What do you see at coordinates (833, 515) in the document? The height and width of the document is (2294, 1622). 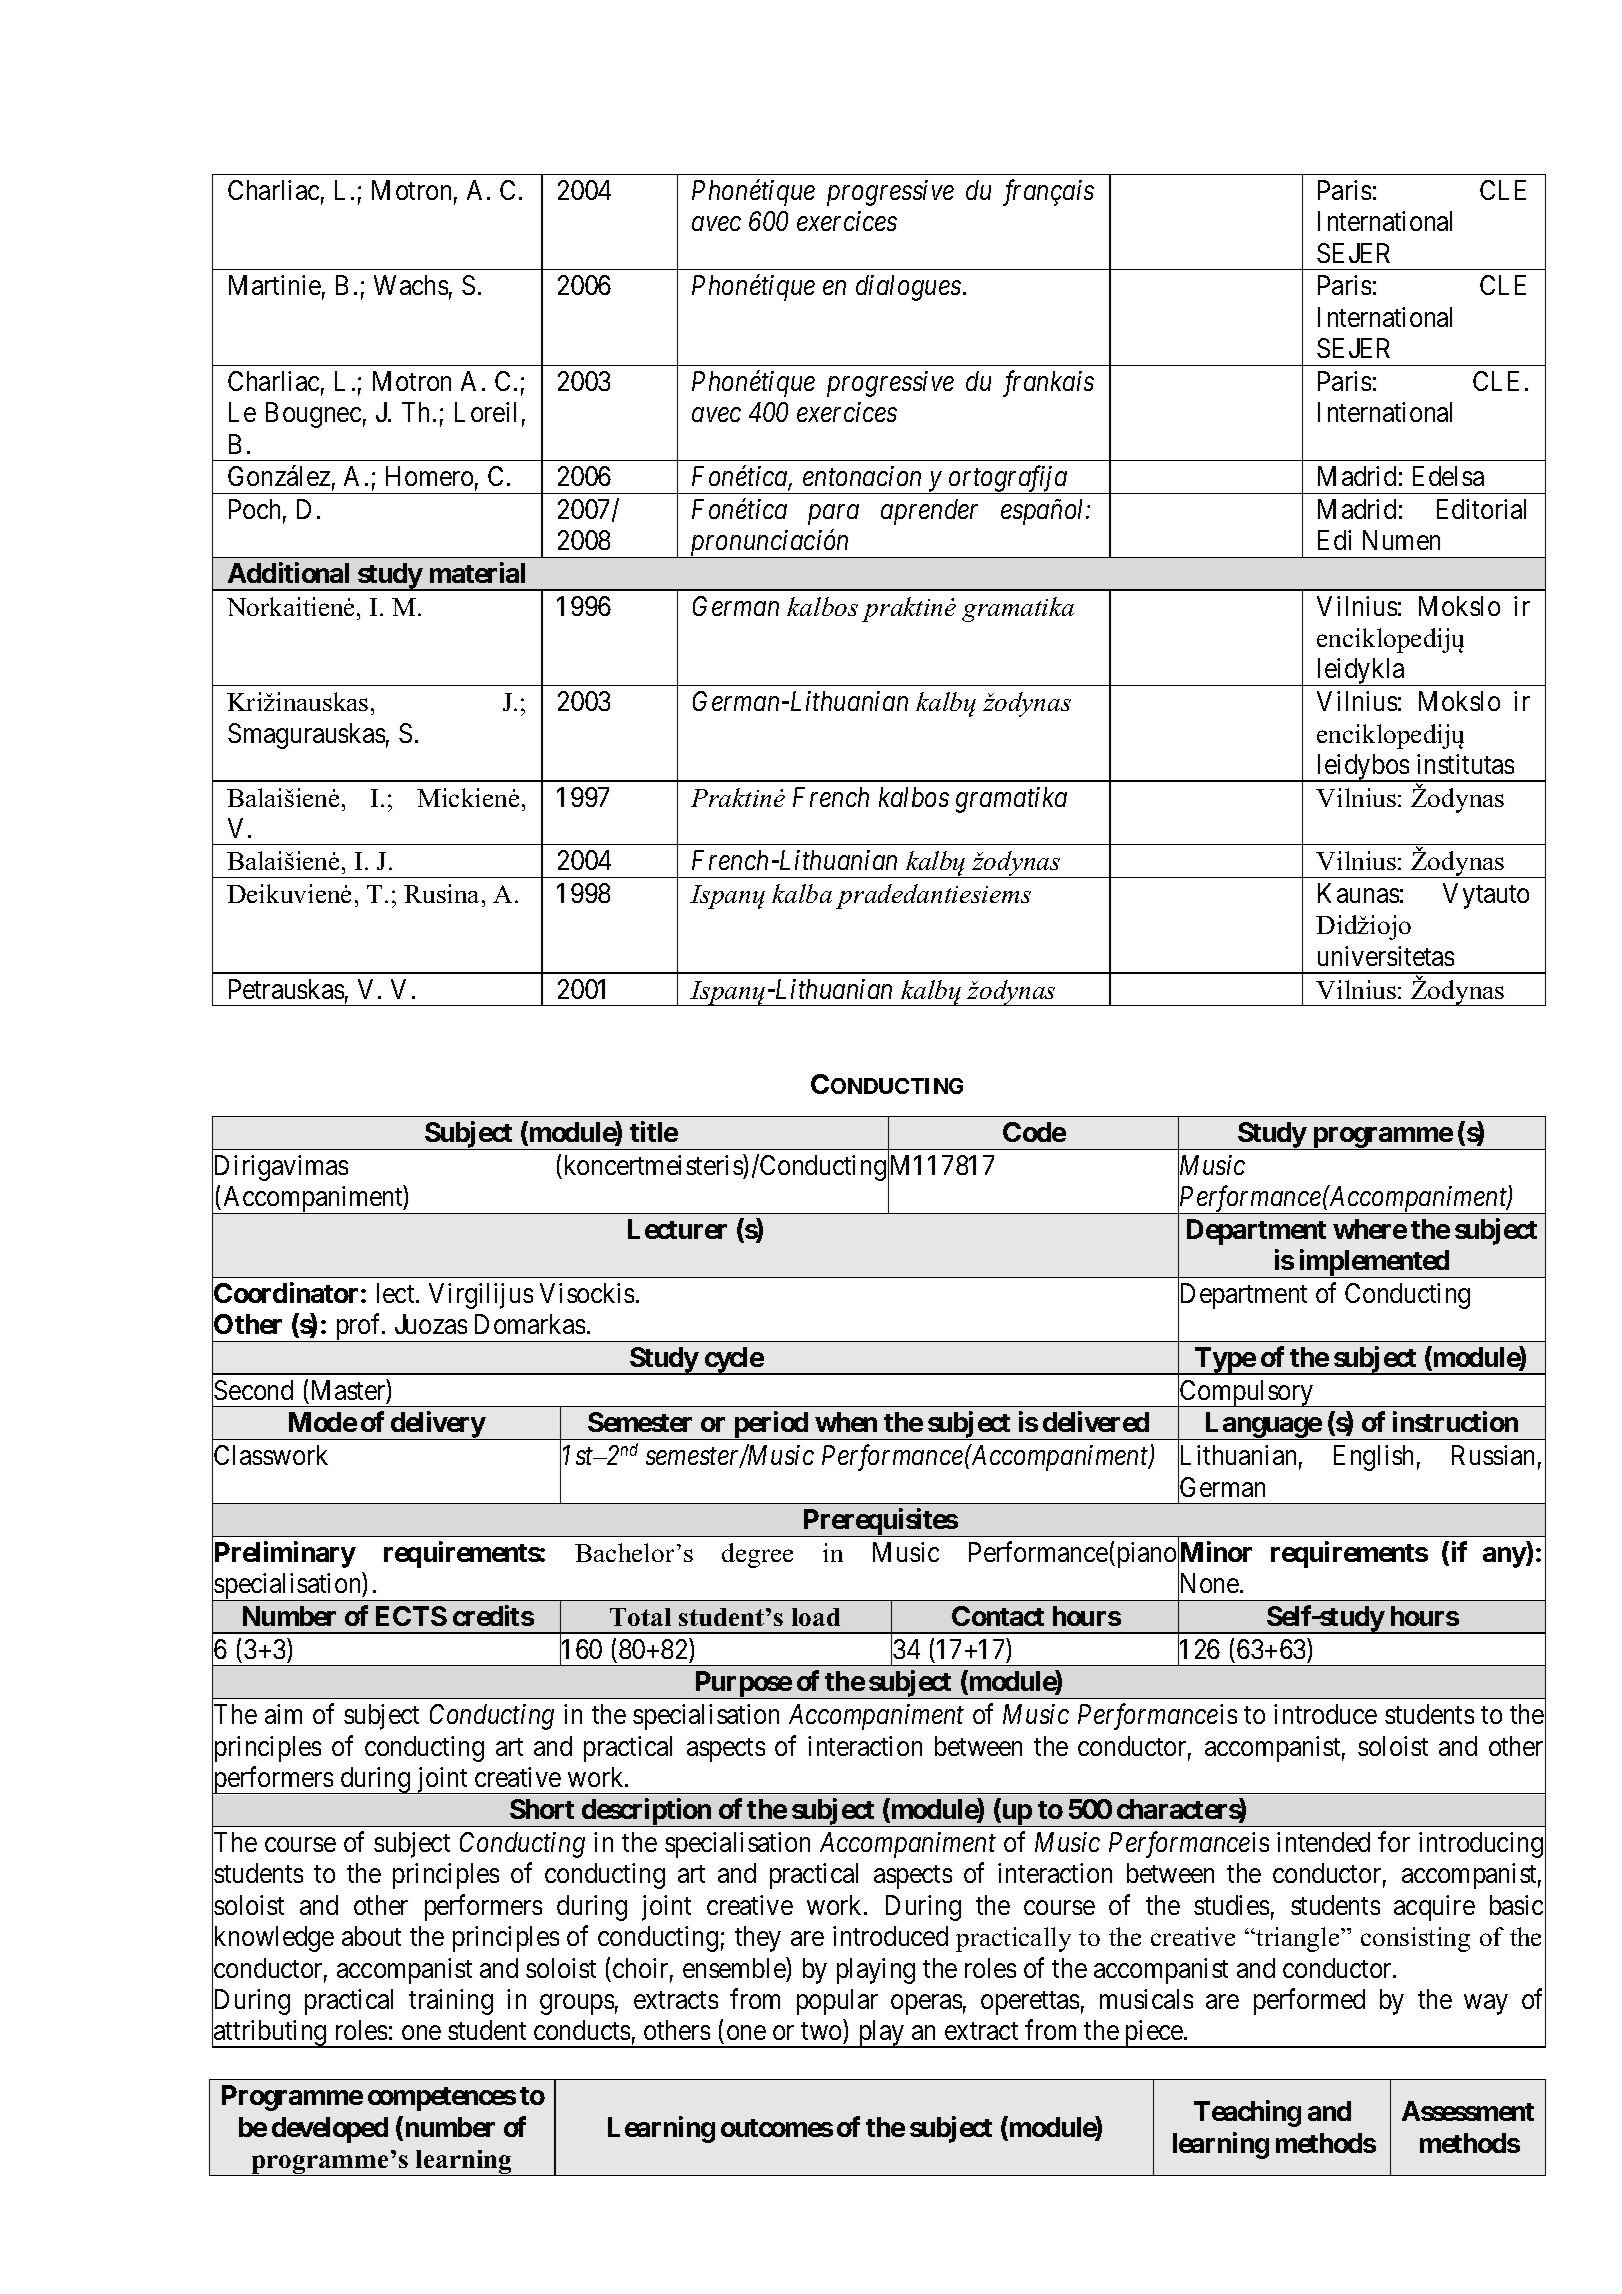 I see `para` at bounding box center [833, 515].
